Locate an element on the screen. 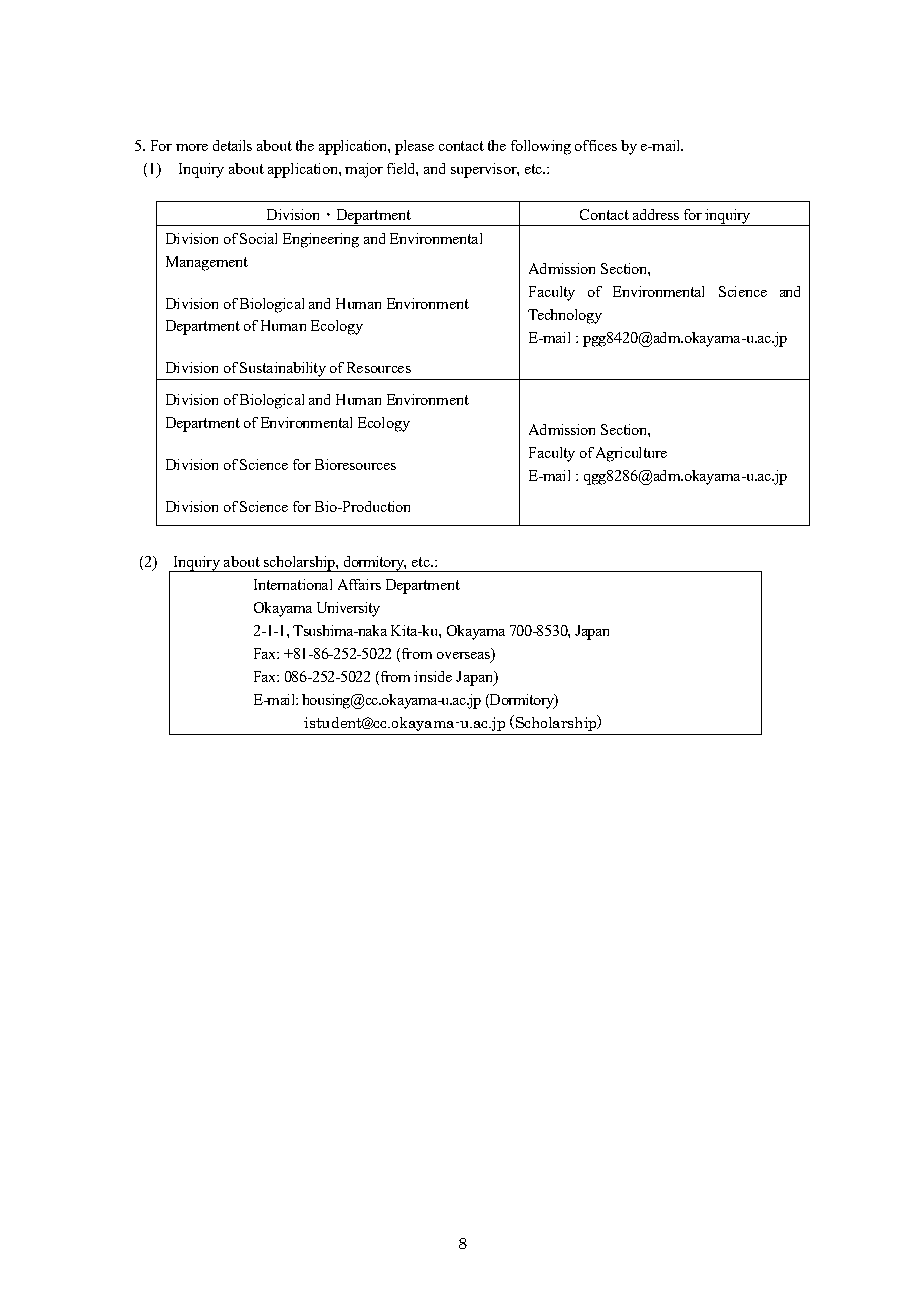  please is located at coordinates (414, 147).
